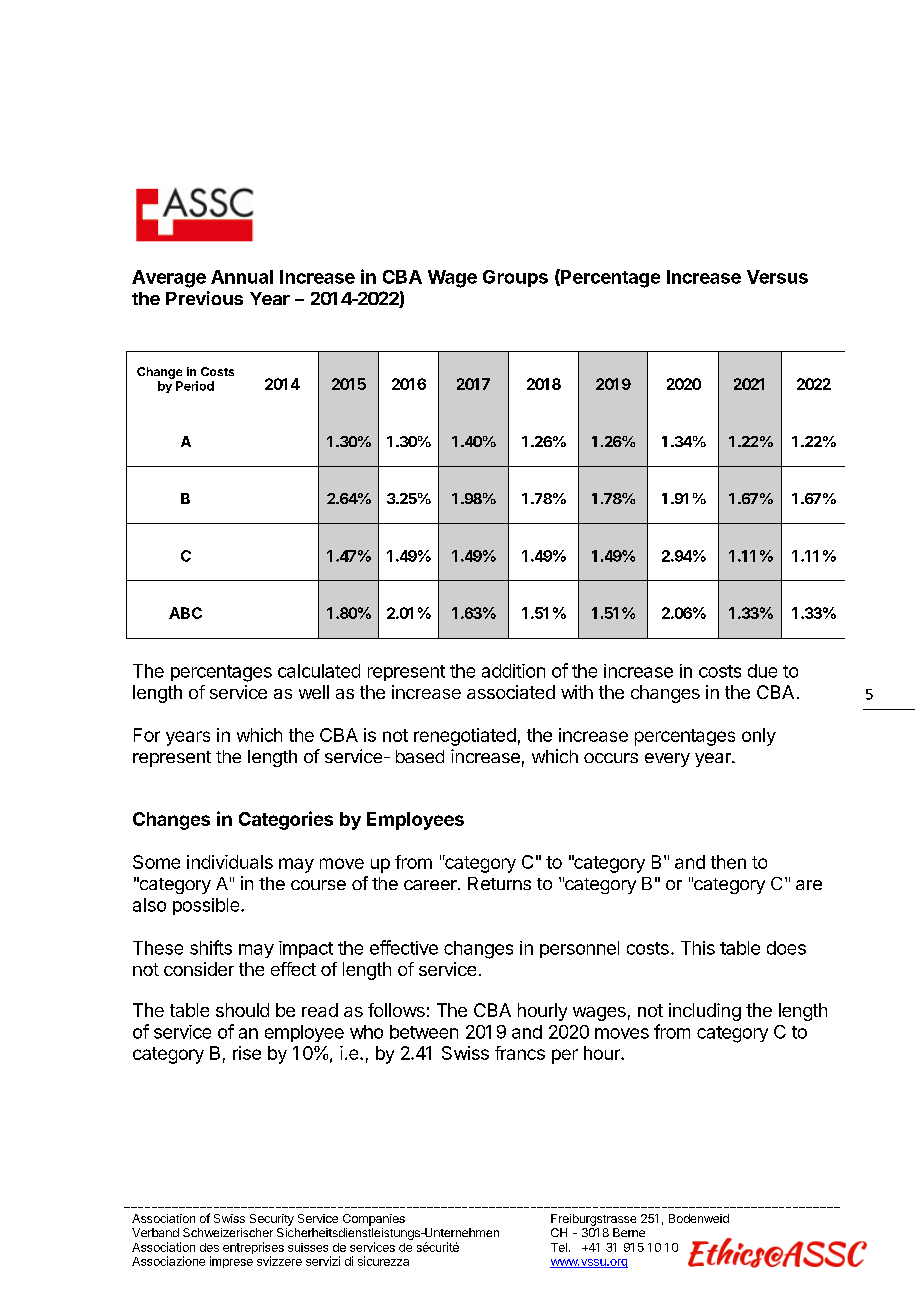  I want to click on Groups, so click(515, 278).
